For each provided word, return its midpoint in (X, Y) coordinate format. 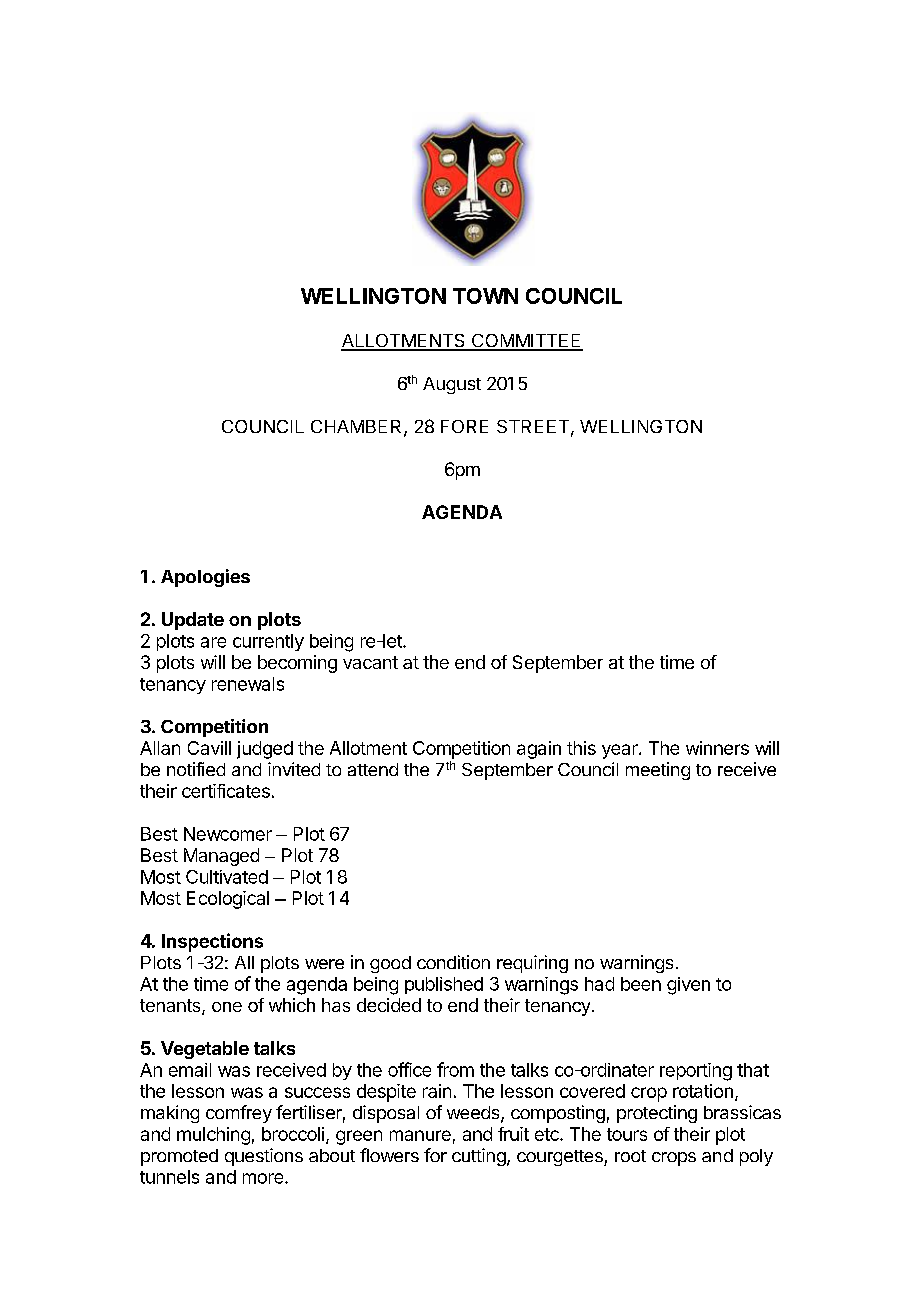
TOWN (485, 296)
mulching (213, 1136)
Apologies (205, 578)
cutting (479, 1157)
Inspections (212, 942)
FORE (464, 426)
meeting (658, 771)
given (688, 986)
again (539, 750)
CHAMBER (358, 428)
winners (717, 748)
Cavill (209, 748)
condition (453, 962)
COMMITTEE (526, 342)
